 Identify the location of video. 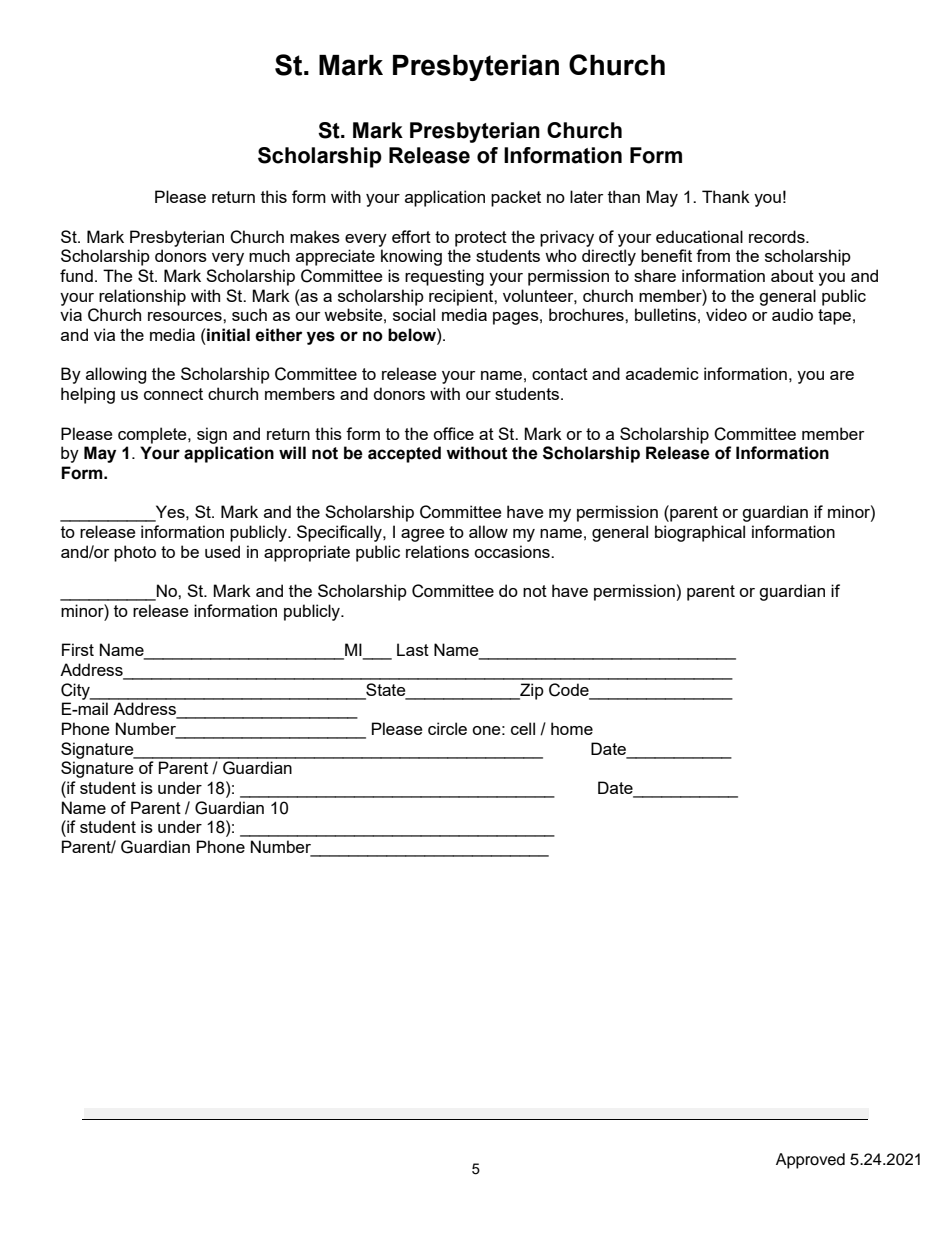
(726, 314).
